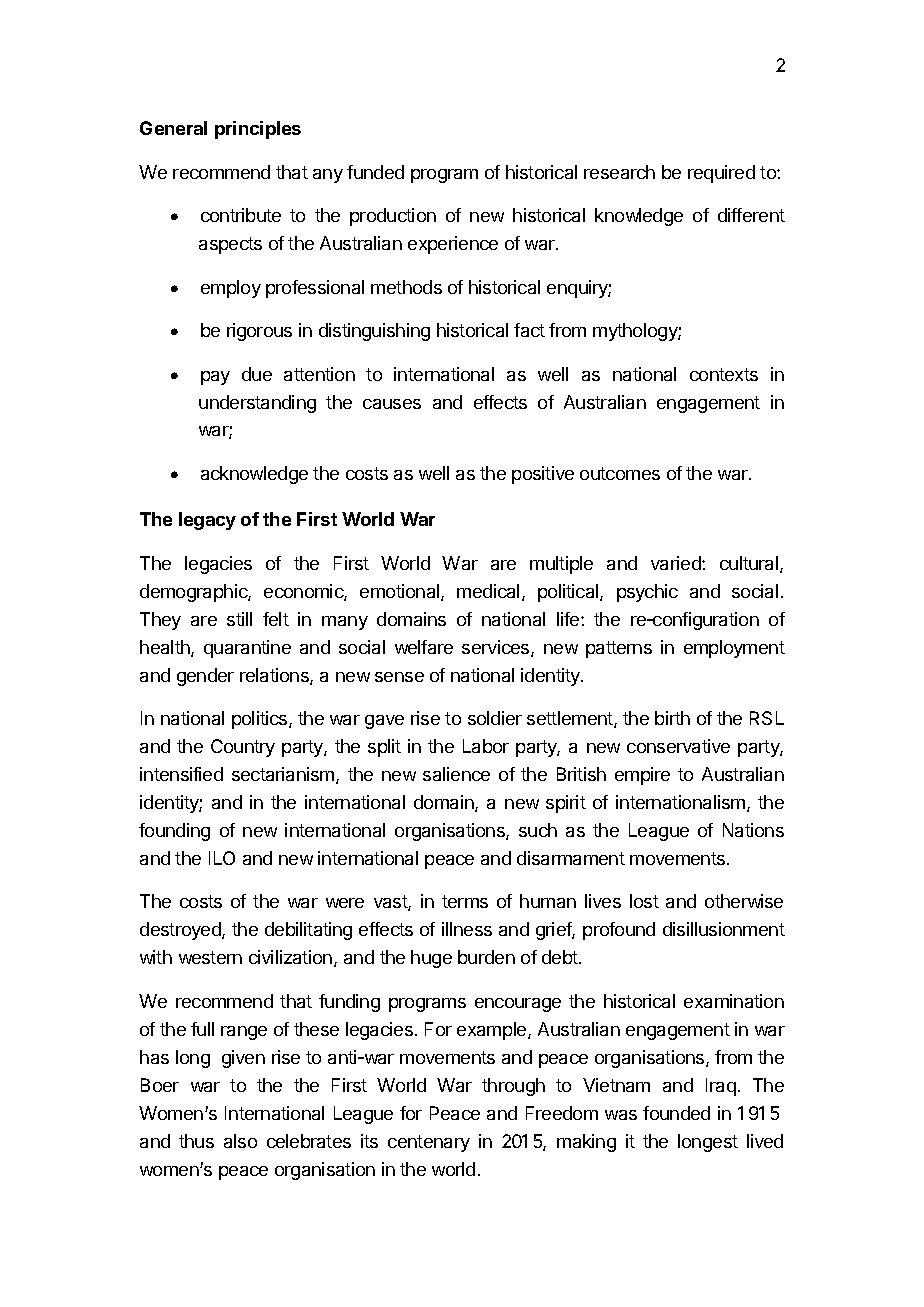 Image resolution: width=924 pixels, height=1307 pixels. I want to click on founded, so click(676, 1113).
